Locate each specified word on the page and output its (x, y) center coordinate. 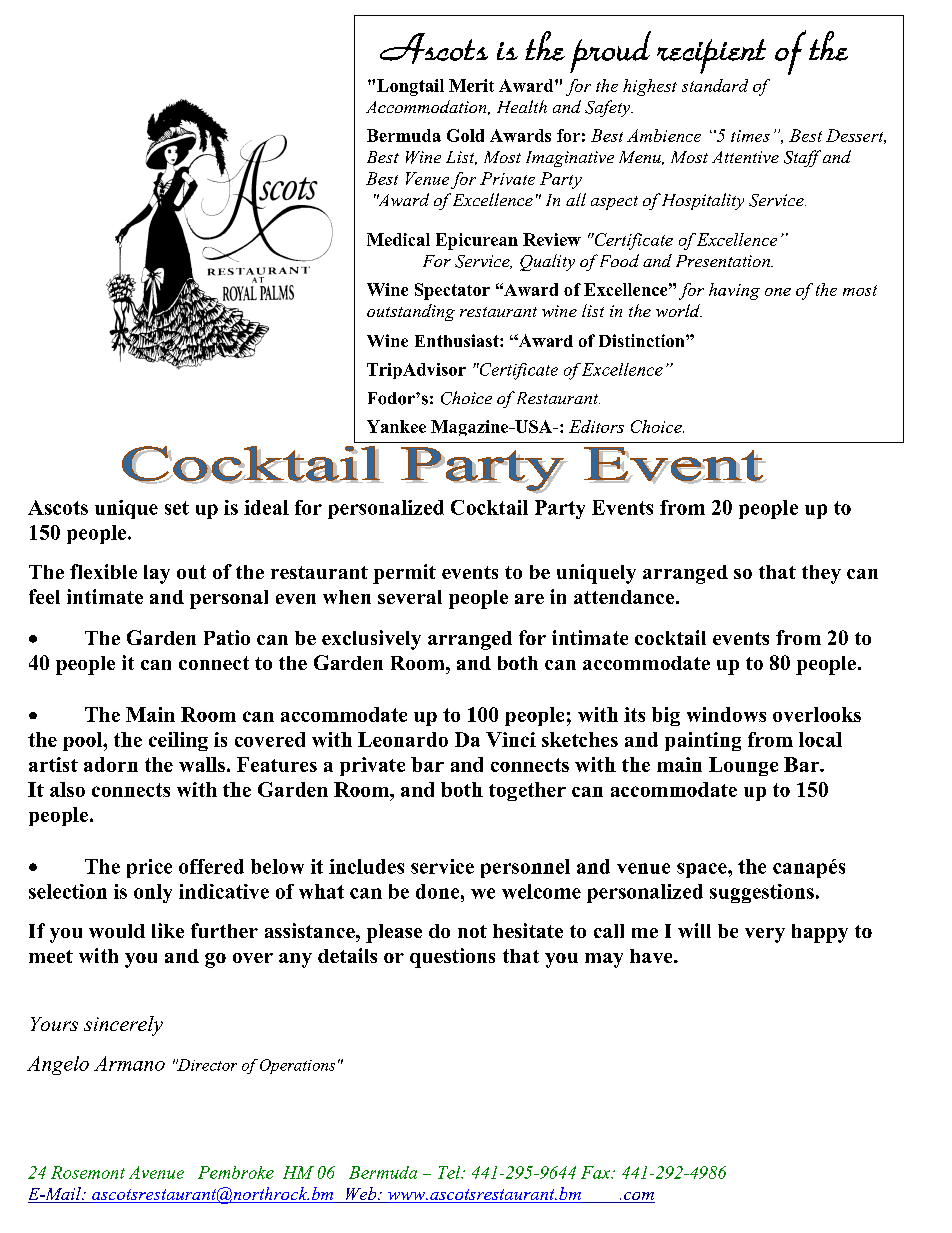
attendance (625, 597)
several (410, 597)
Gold (465, 135)
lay (157, 574)
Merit (471, 85)
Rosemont (88, 1172)
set (177, 508)
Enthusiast (458, 340)
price (149, 868)
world (679, 310)
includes (366, 866)
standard (715, 85)
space (703, 870)
